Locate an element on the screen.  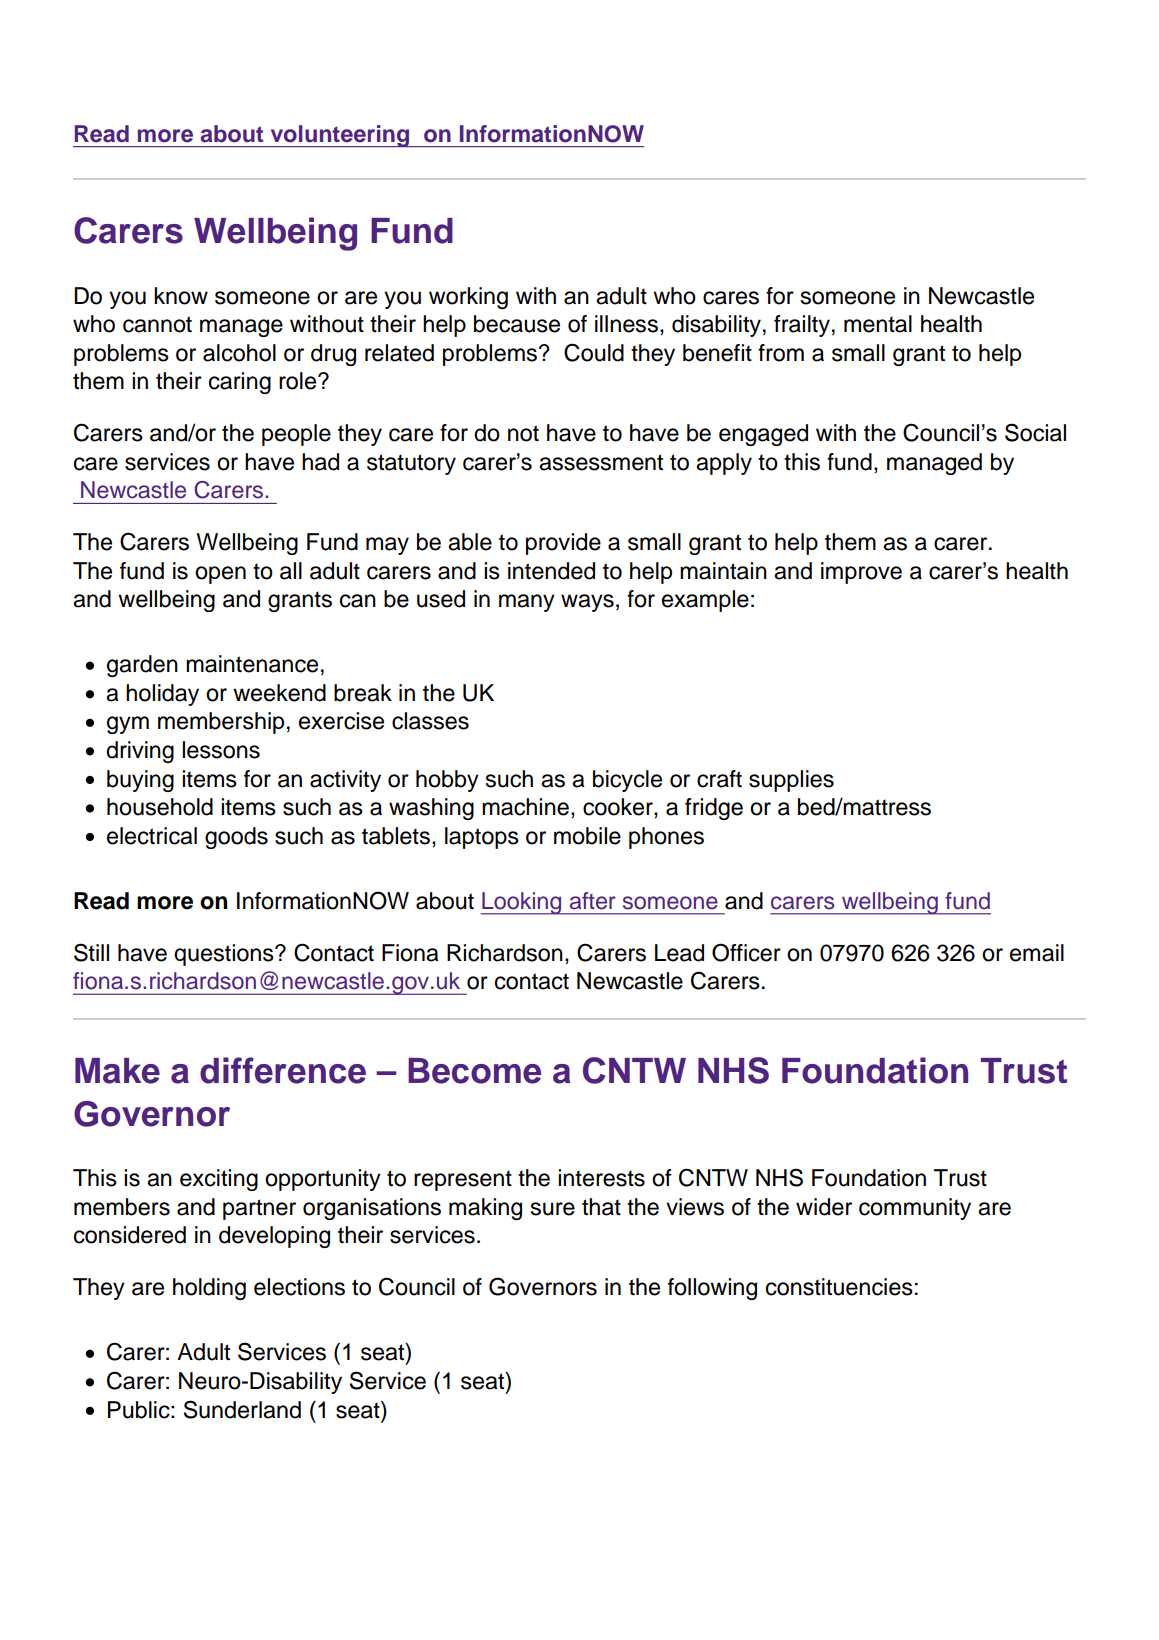
machine is located at coordinates (525, 807).
